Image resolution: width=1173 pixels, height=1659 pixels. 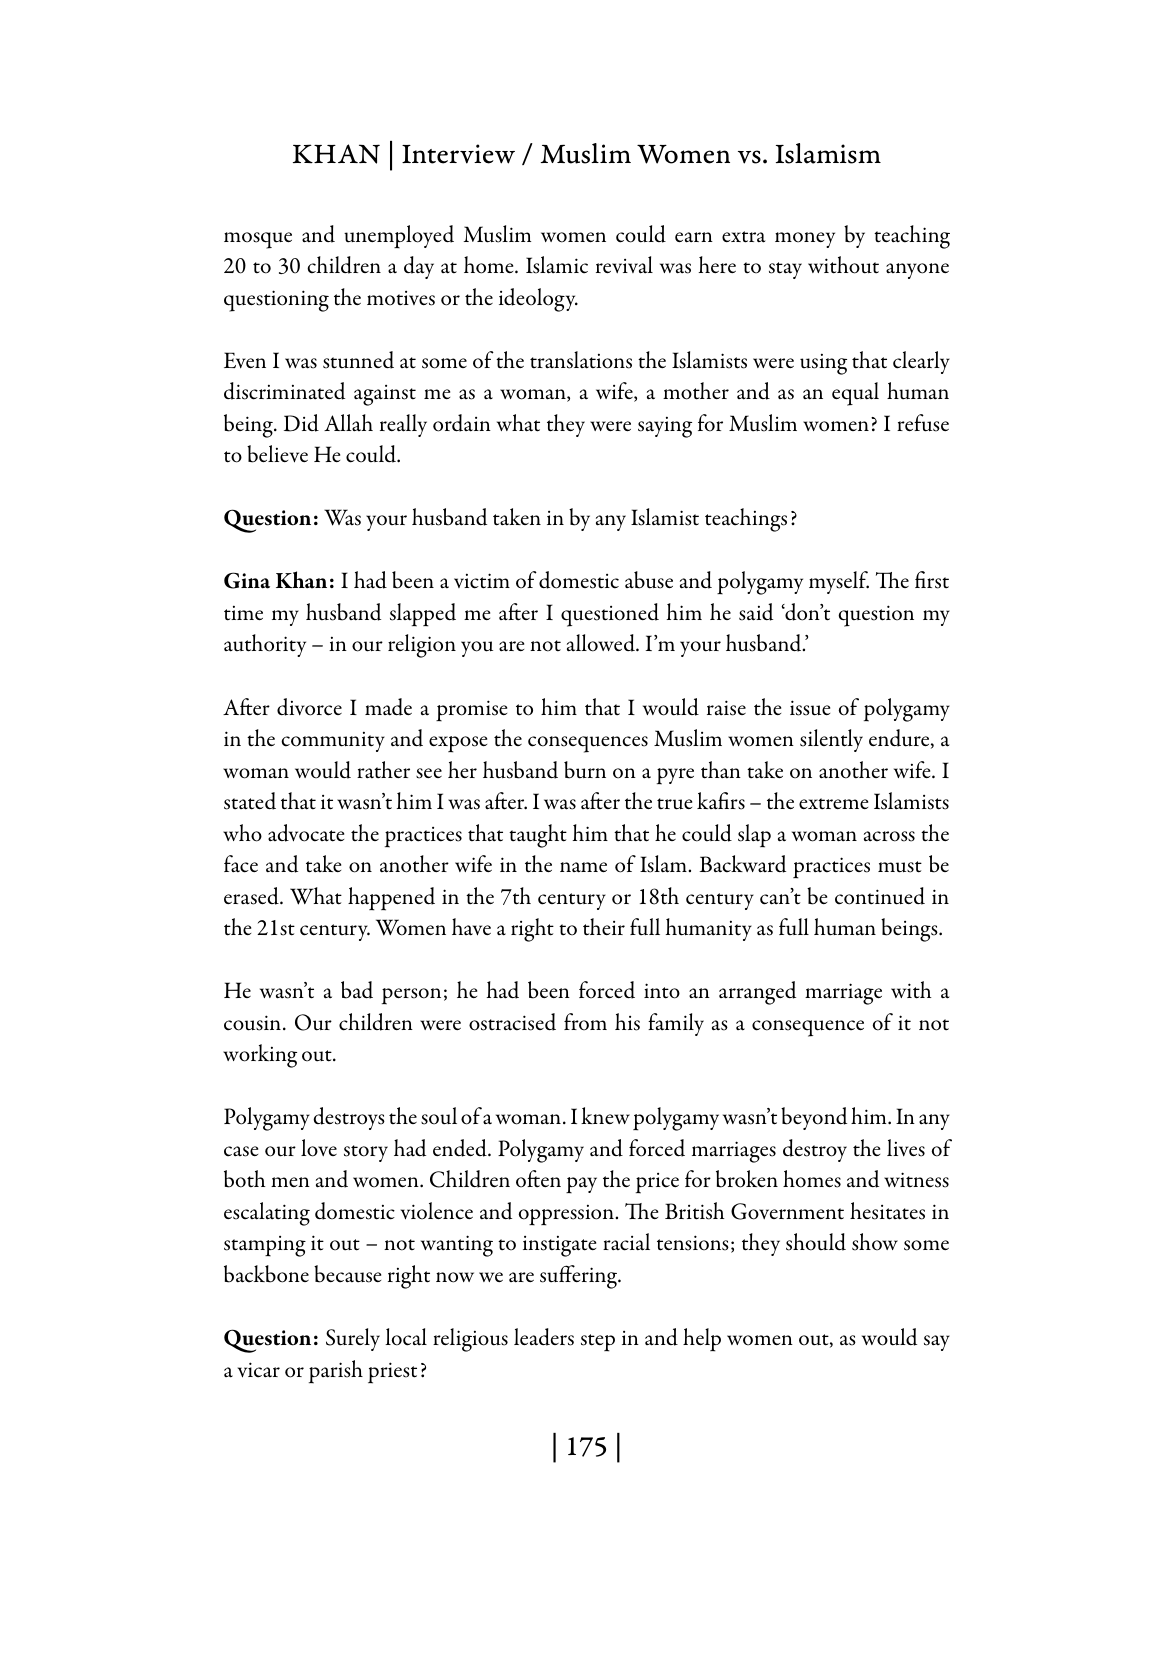 What do you see at coordinates (258, 240) in the page?
I see `mosque` at bounding box center [258, 240].
